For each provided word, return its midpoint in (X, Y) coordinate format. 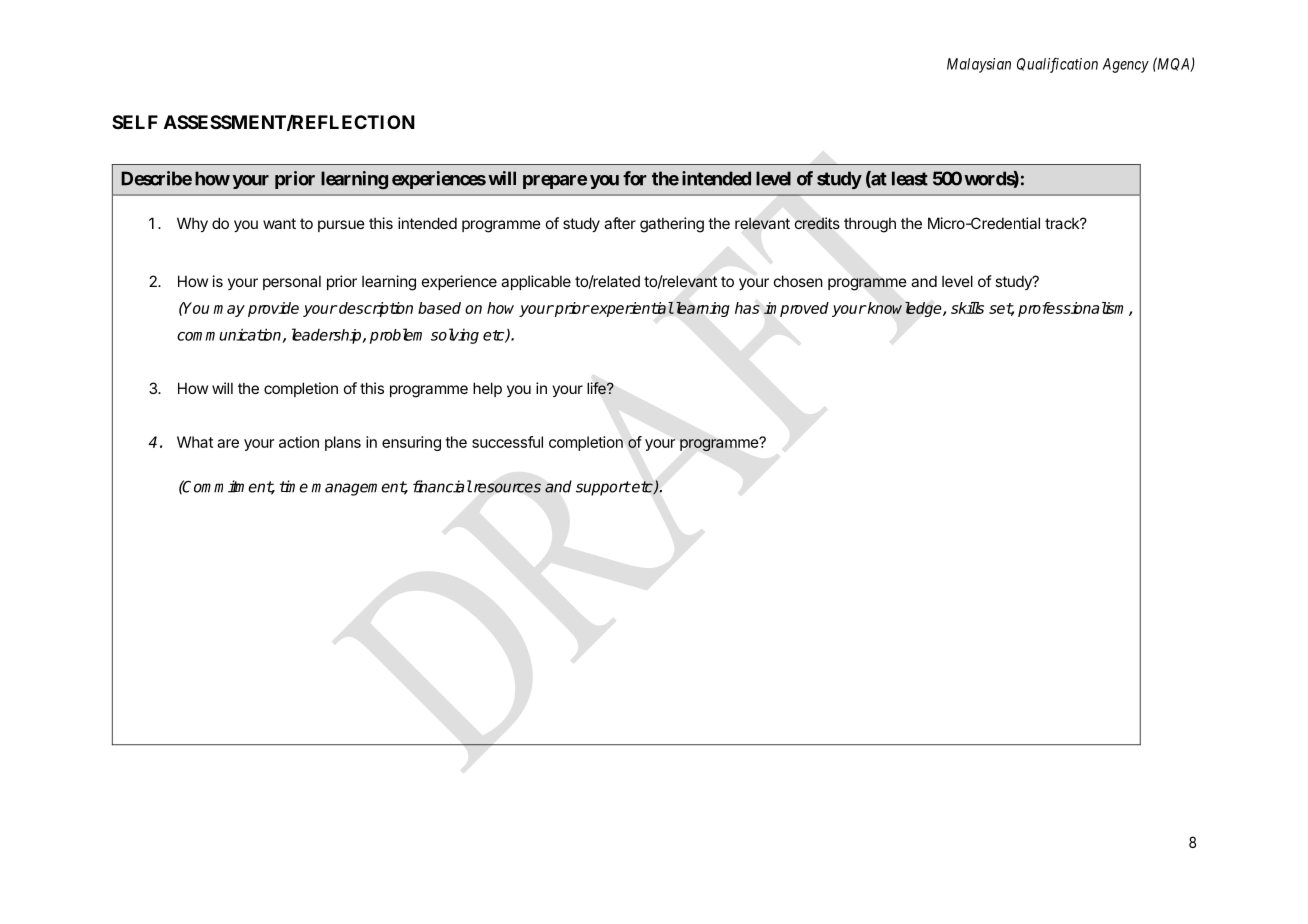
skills (967, 308)
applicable (536, 282)
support (603, 488)
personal (292, 282)
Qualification (1057, 65)
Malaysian (979, 65)
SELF (135, 122)
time (294, 486)
